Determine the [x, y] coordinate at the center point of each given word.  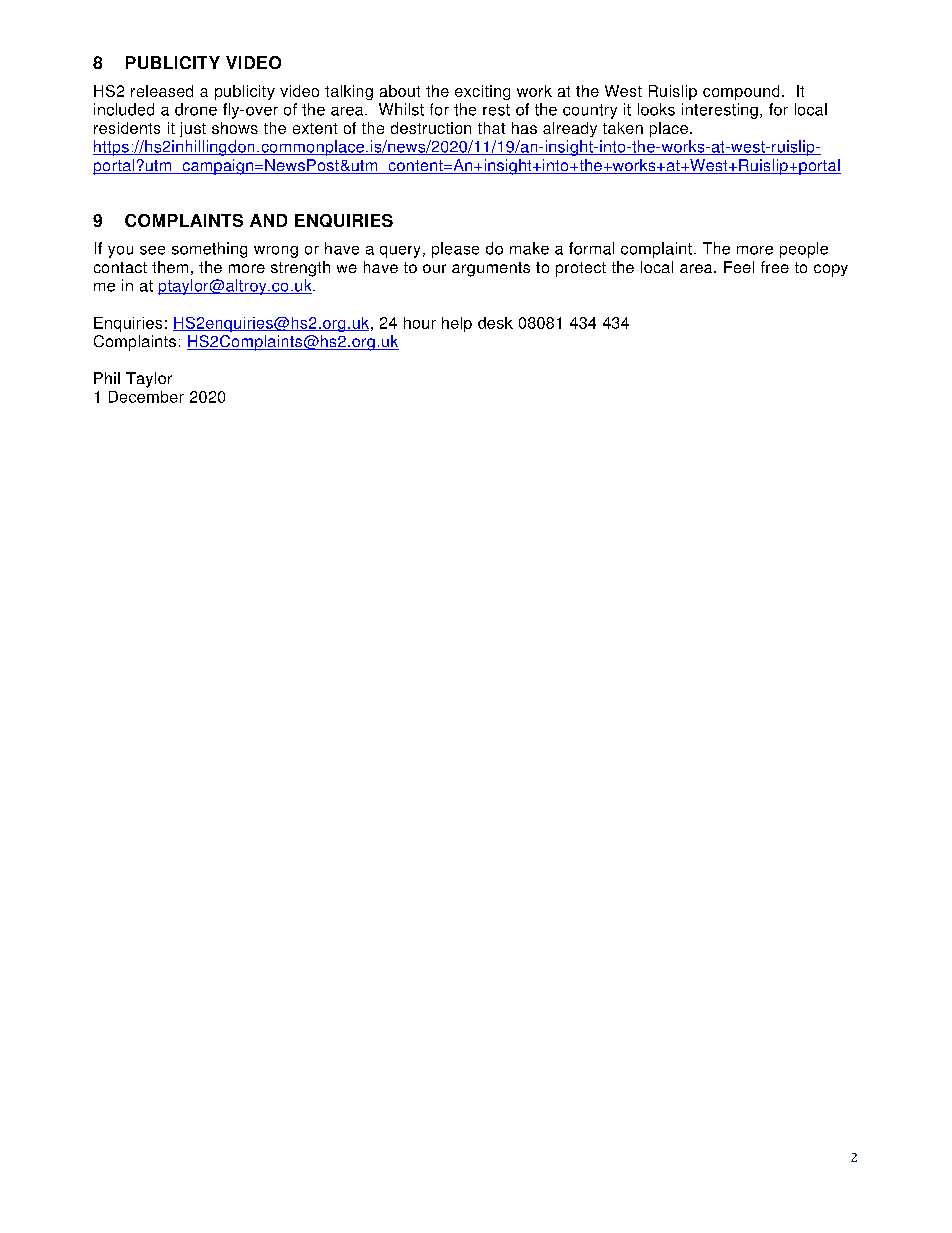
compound [741, 92]
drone [196, 109]
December [146, 397]
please [455, 250]
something [209, 250]
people [804, 250]
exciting [482, 92]
